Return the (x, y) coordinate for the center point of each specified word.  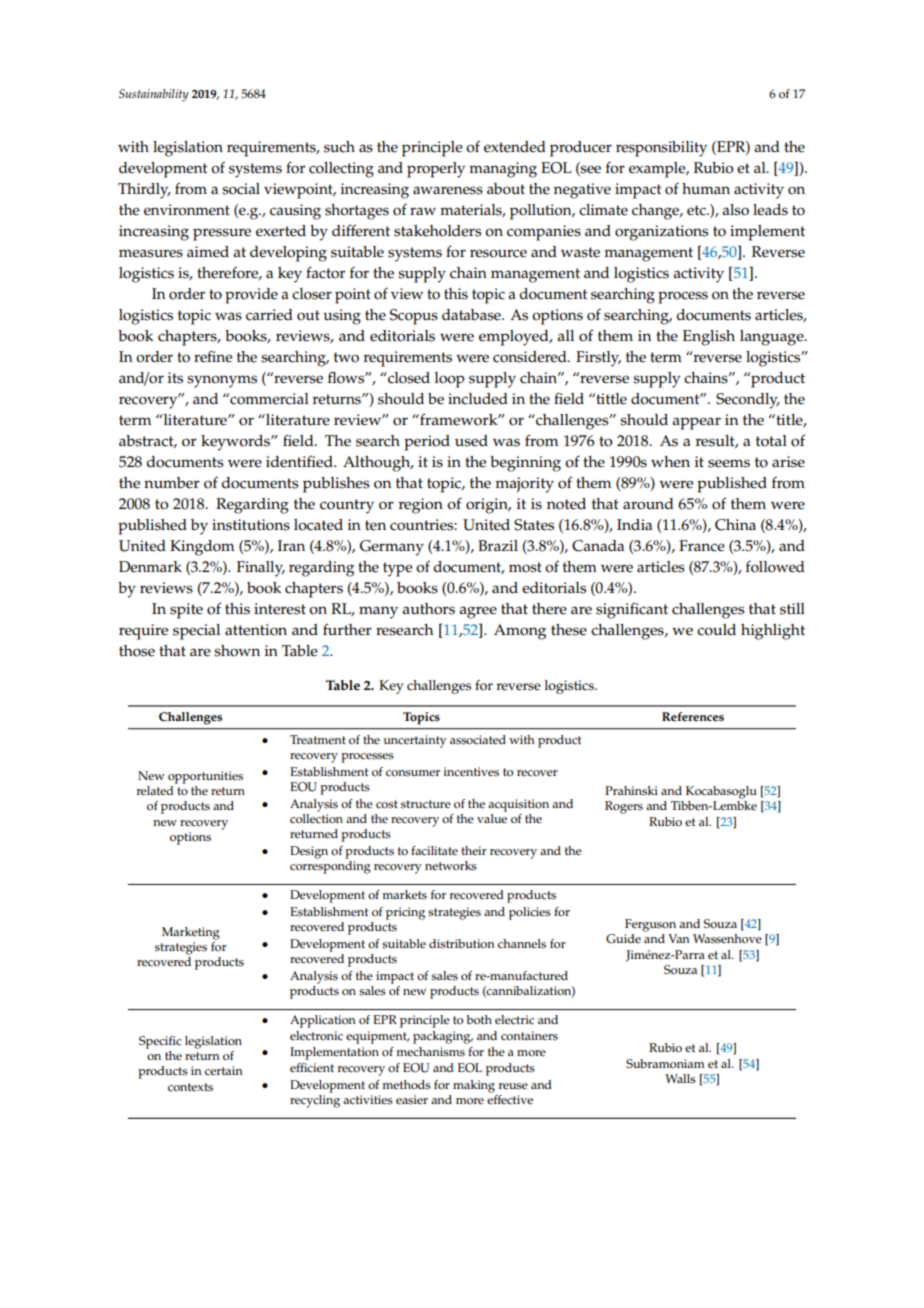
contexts (190, 1087)
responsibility (661, 149)
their (474, 851)
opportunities (205, 777)
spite (186, 611)
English (709, 338)
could (716, 630)
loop (450, 380)
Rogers (624, 807)
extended (515, 147)
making (474, 1086)
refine (213, 356)
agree (478, 612)
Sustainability (154, 95)
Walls (680, 1079)
